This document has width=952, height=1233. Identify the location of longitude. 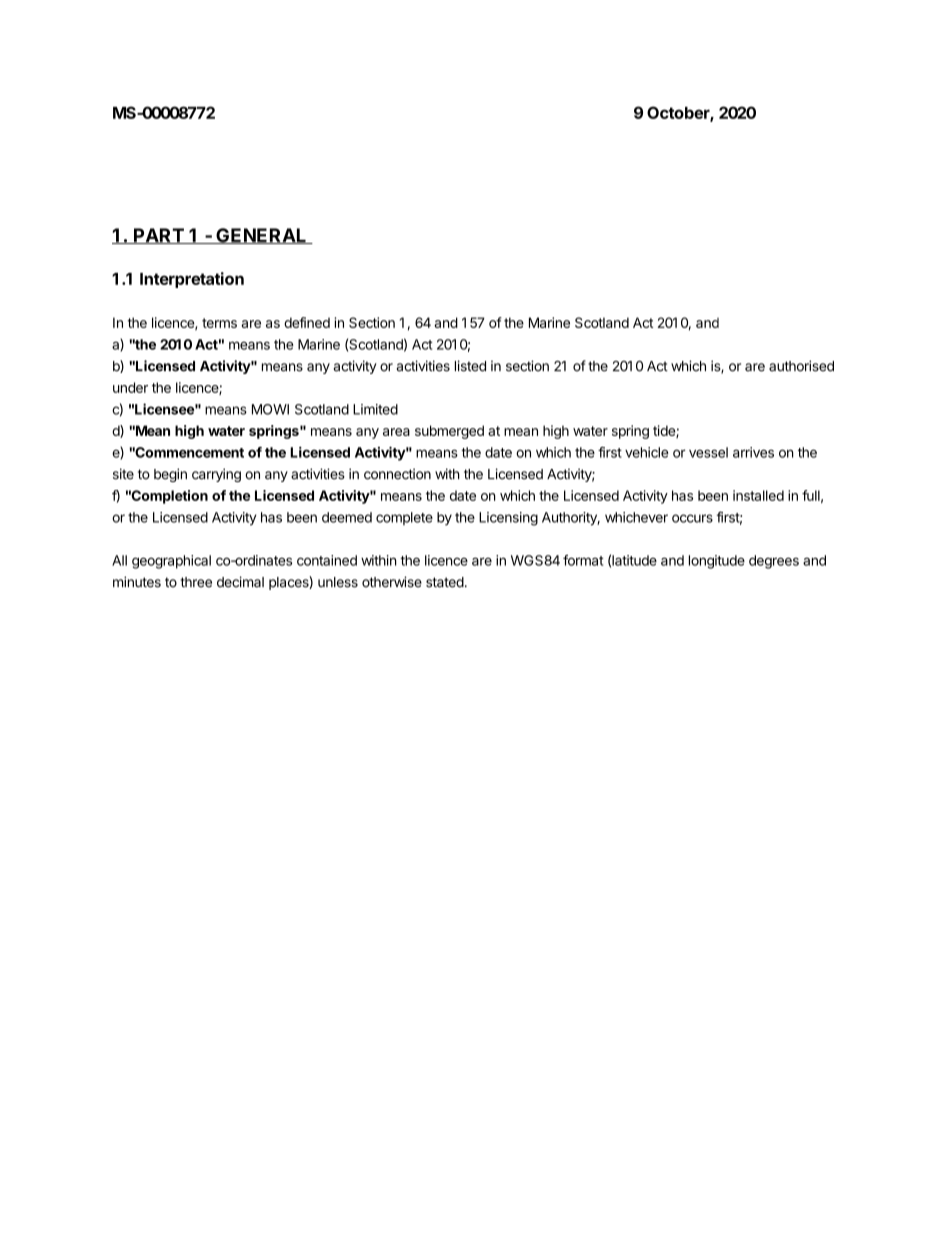
(717, 562).
